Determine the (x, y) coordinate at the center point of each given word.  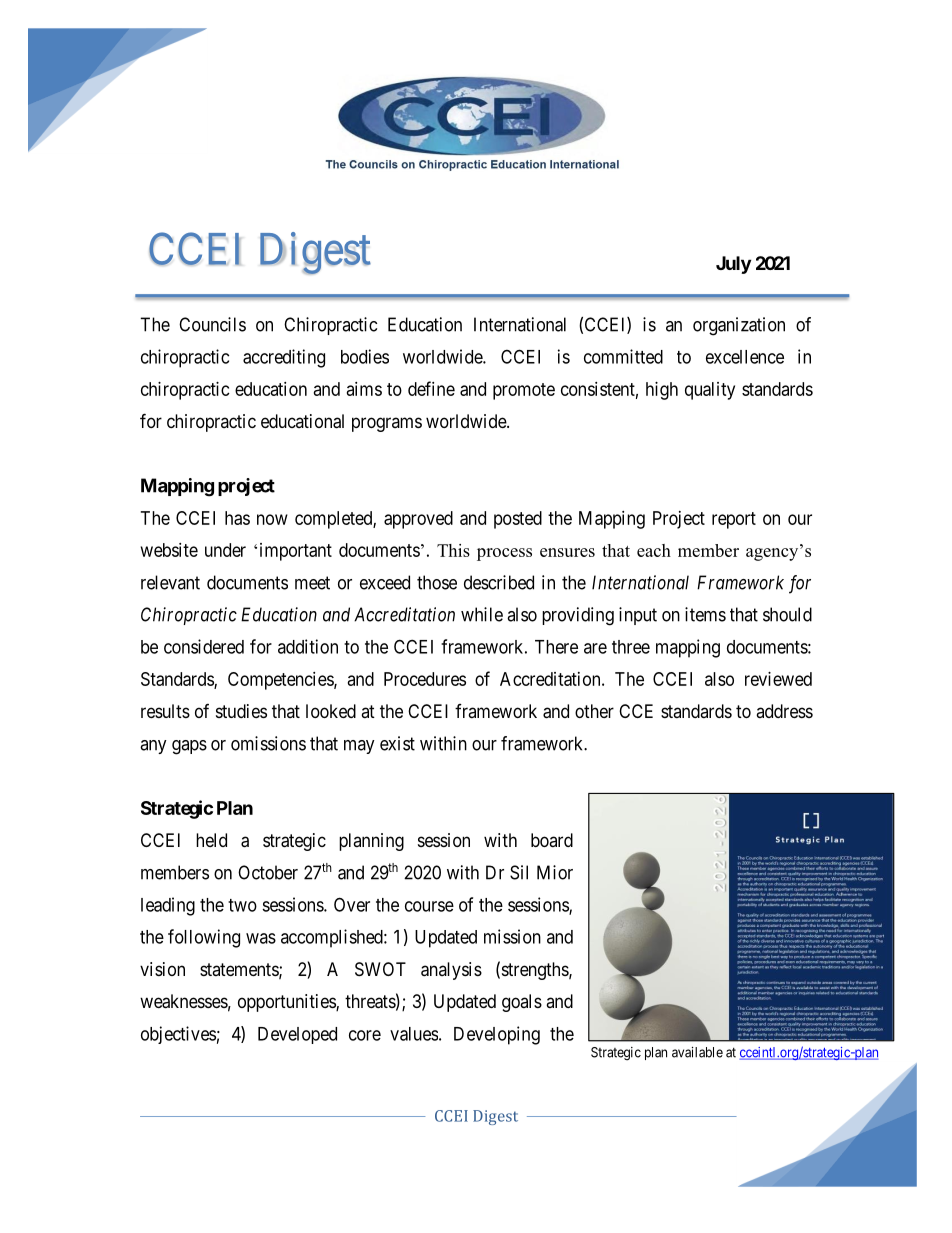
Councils (212, 324)
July (733, 265)
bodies (365, 356)
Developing (497, 1035)
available (697, 1052)
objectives (178, 1035)
